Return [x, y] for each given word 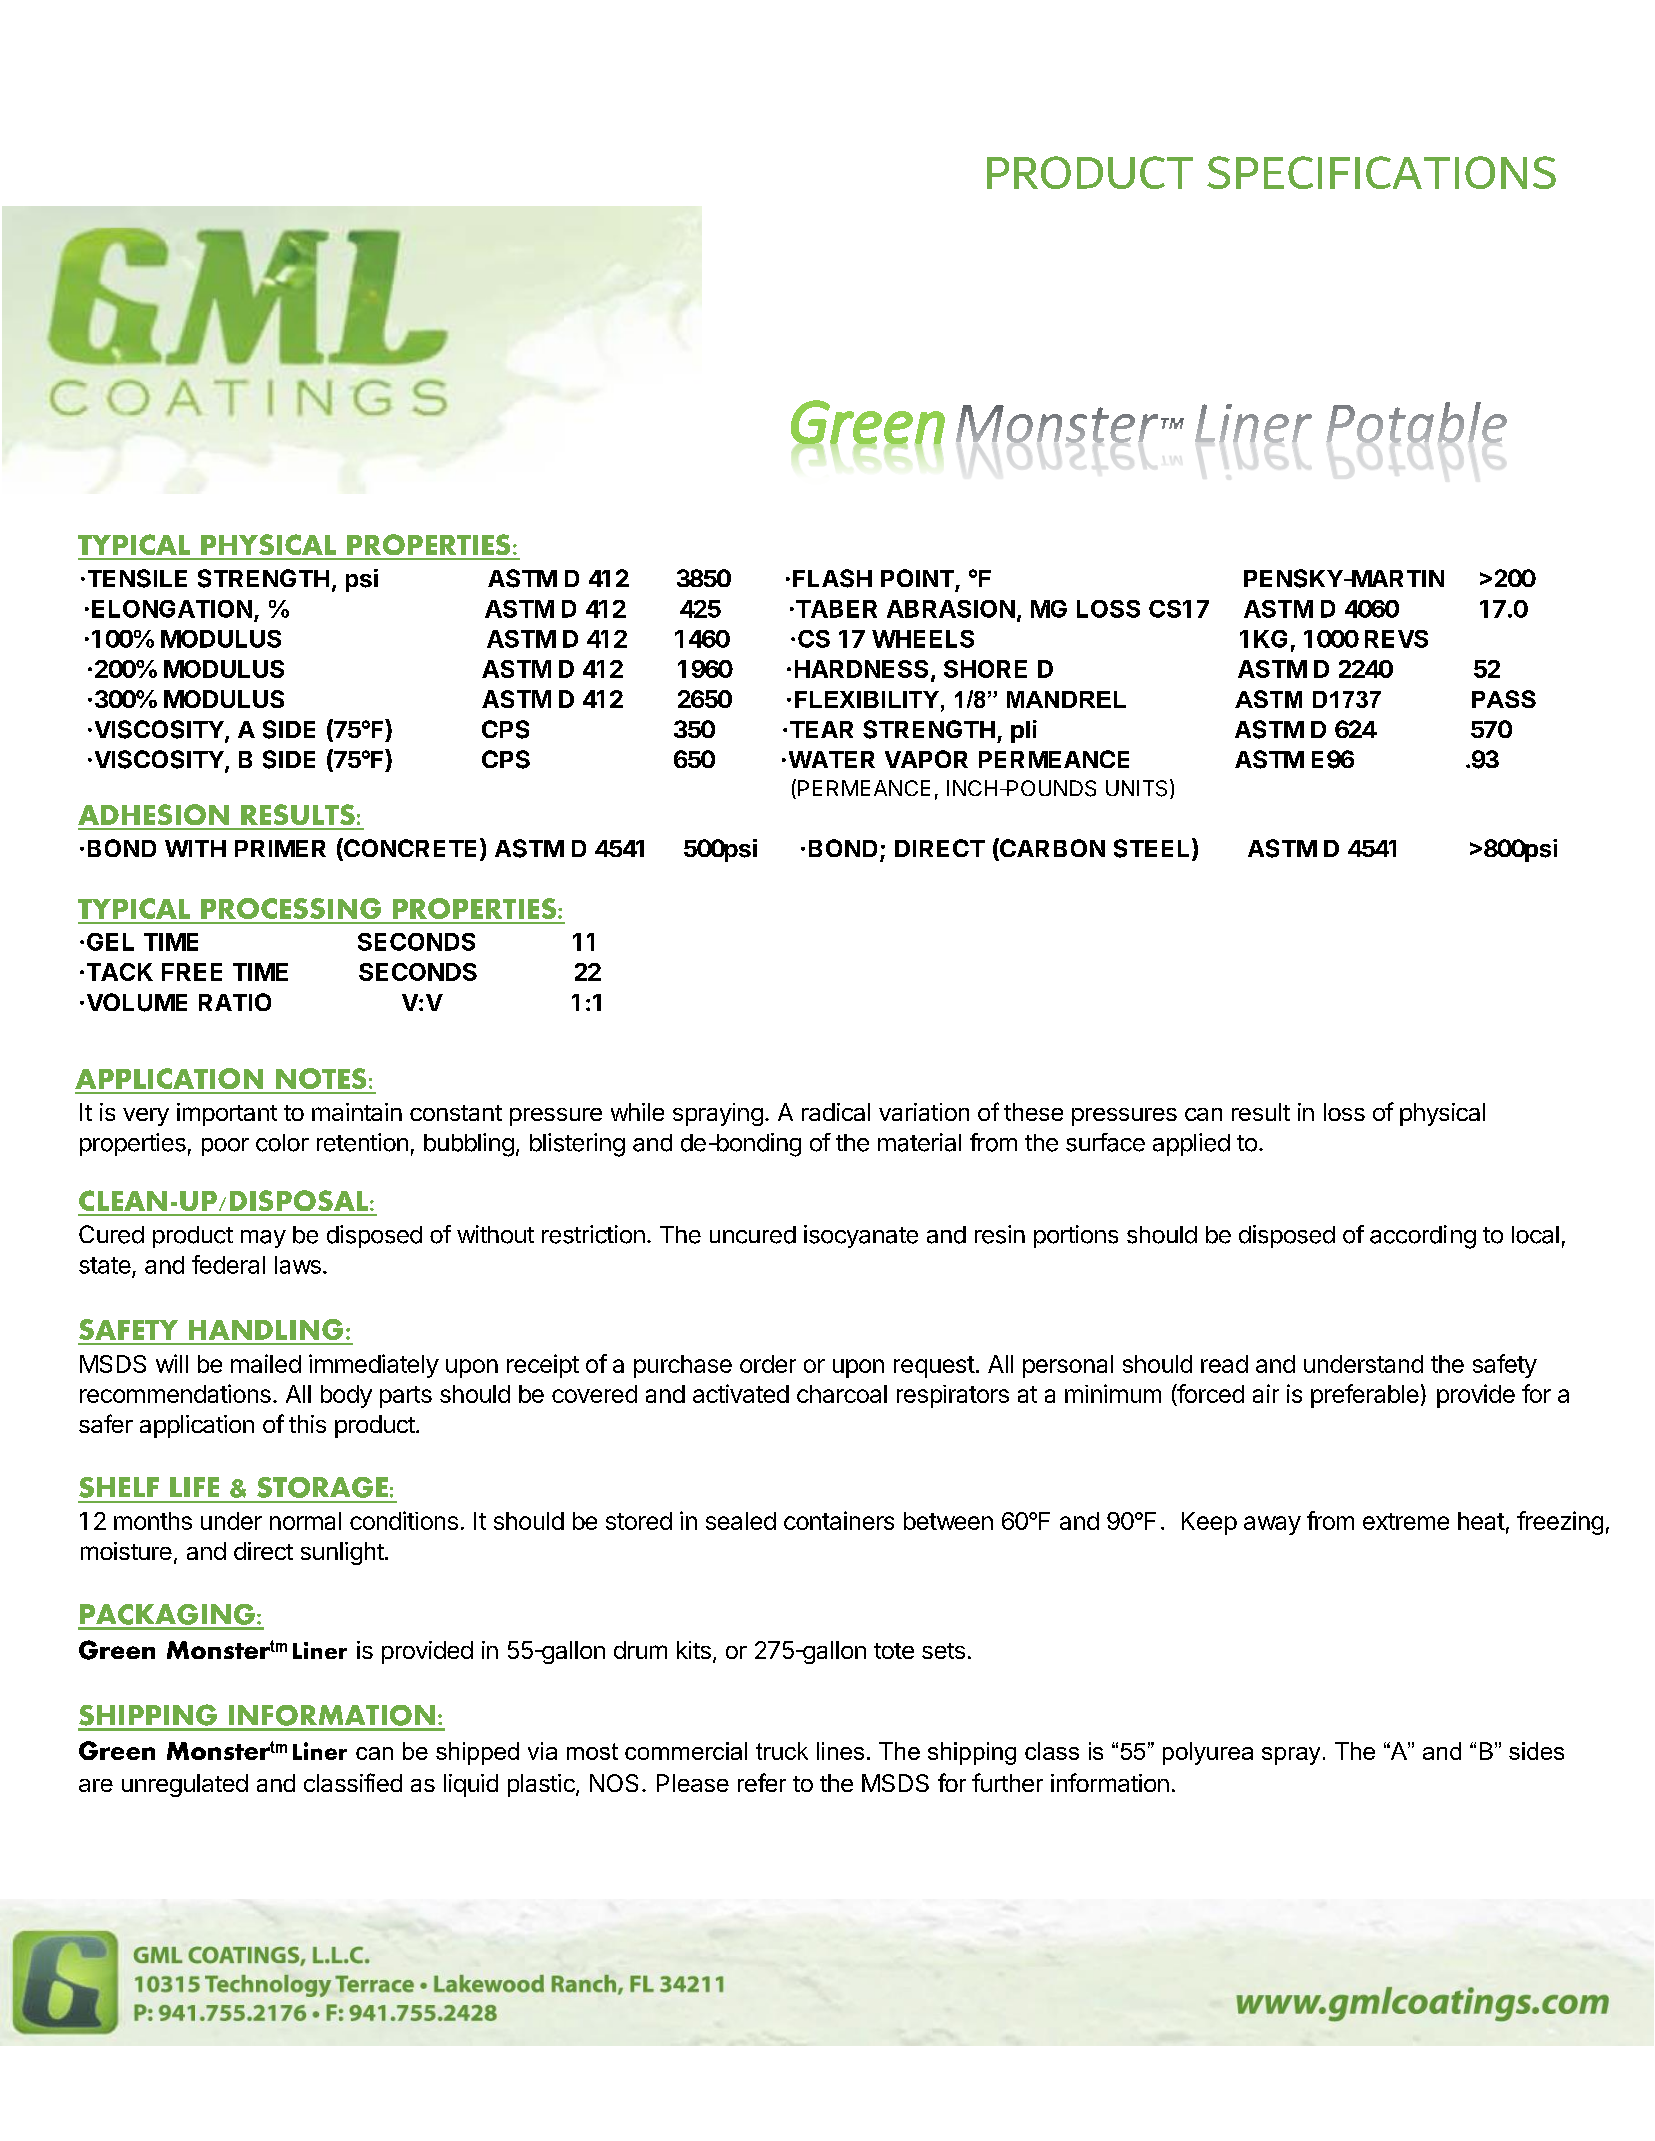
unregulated [185, 1785]
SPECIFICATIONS [1381, 172]
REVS [1396, 639]
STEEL [1153, 849]
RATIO [235, 1002]
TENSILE [137, 578]
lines [840, 1751]
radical [836, 1112]
